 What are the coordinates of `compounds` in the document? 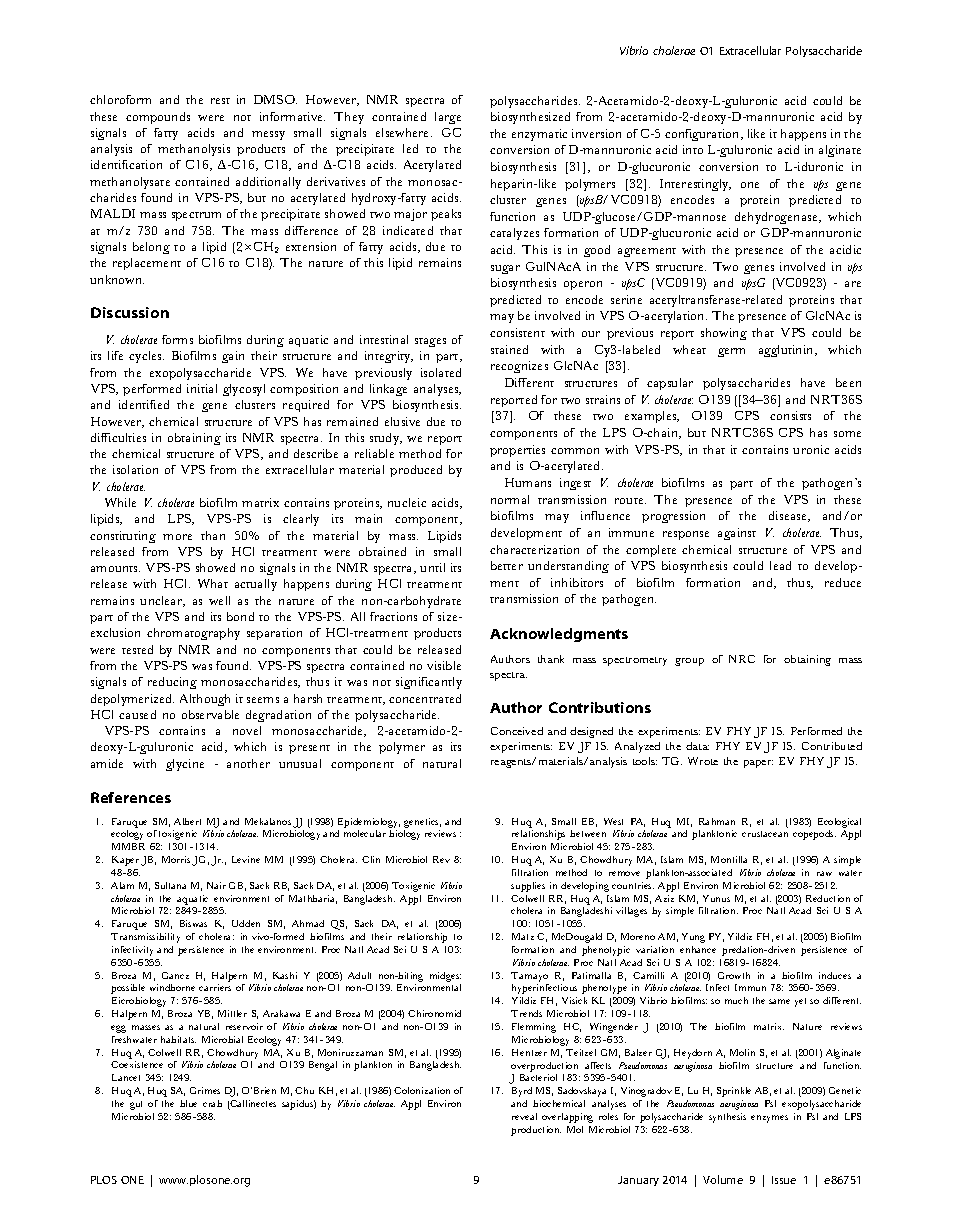 It's located at (158, 118).
